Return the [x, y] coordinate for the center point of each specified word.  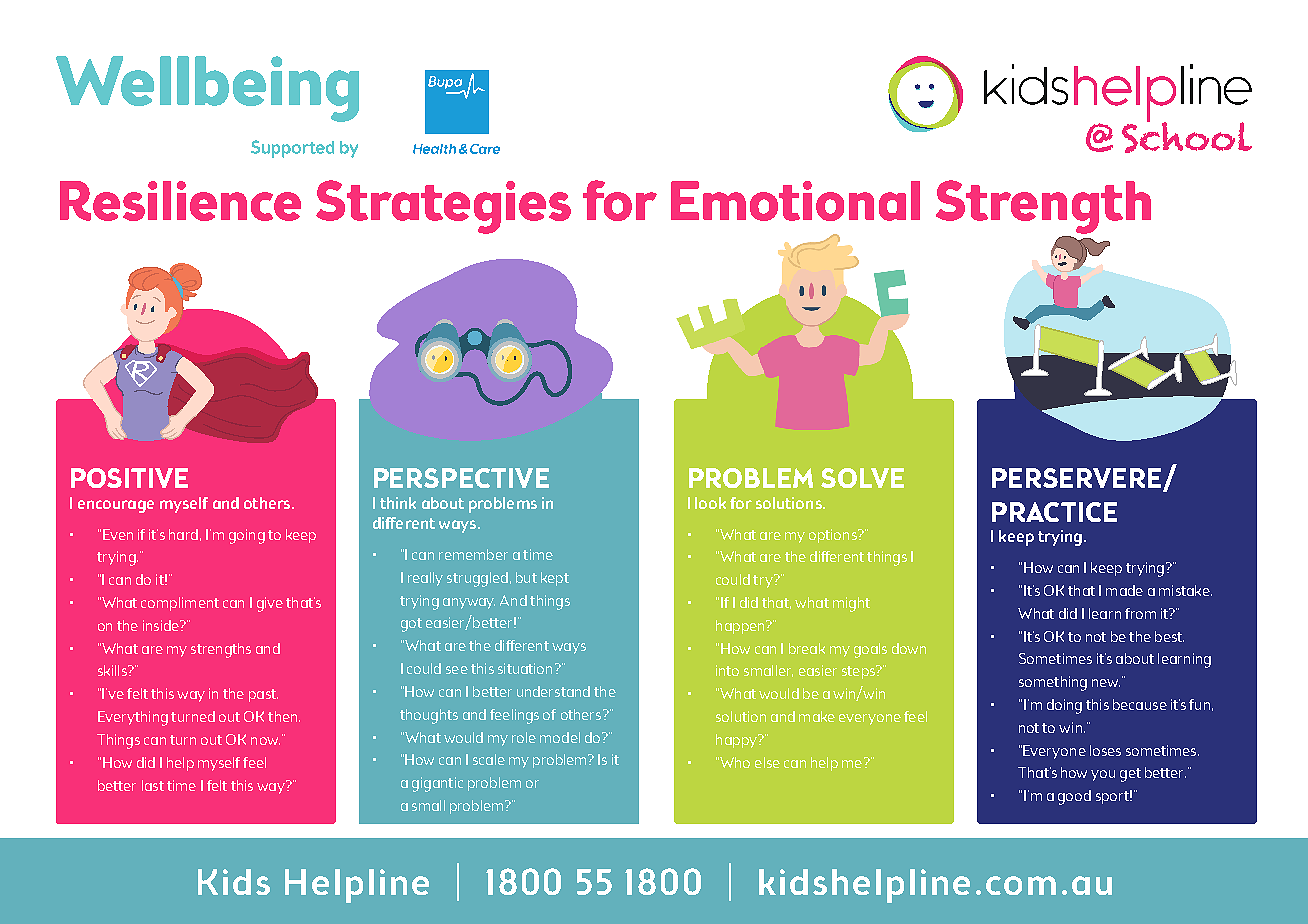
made [1124, 590]
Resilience [180, 201]
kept [555, 579]
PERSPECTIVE [461, 478]
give [270, 604]
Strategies [443, 207]
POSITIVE [129, 478]
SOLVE [862, 478]
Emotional [795, 201]
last [153, 785]
